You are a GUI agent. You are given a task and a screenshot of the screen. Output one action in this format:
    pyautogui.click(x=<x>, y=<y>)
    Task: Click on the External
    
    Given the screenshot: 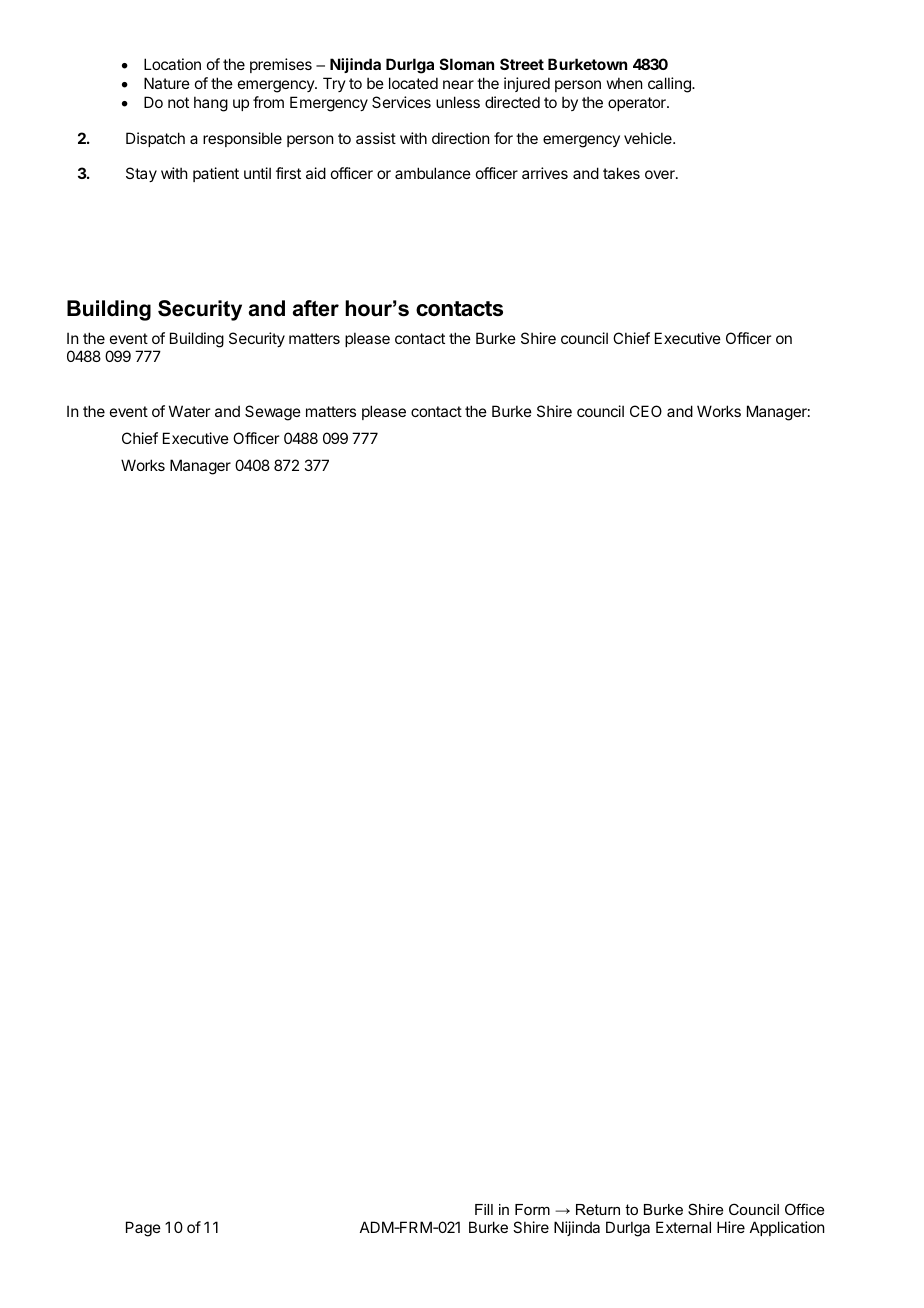 What is the action you would take?
    pyautogui.click(x=683, y=1227)
